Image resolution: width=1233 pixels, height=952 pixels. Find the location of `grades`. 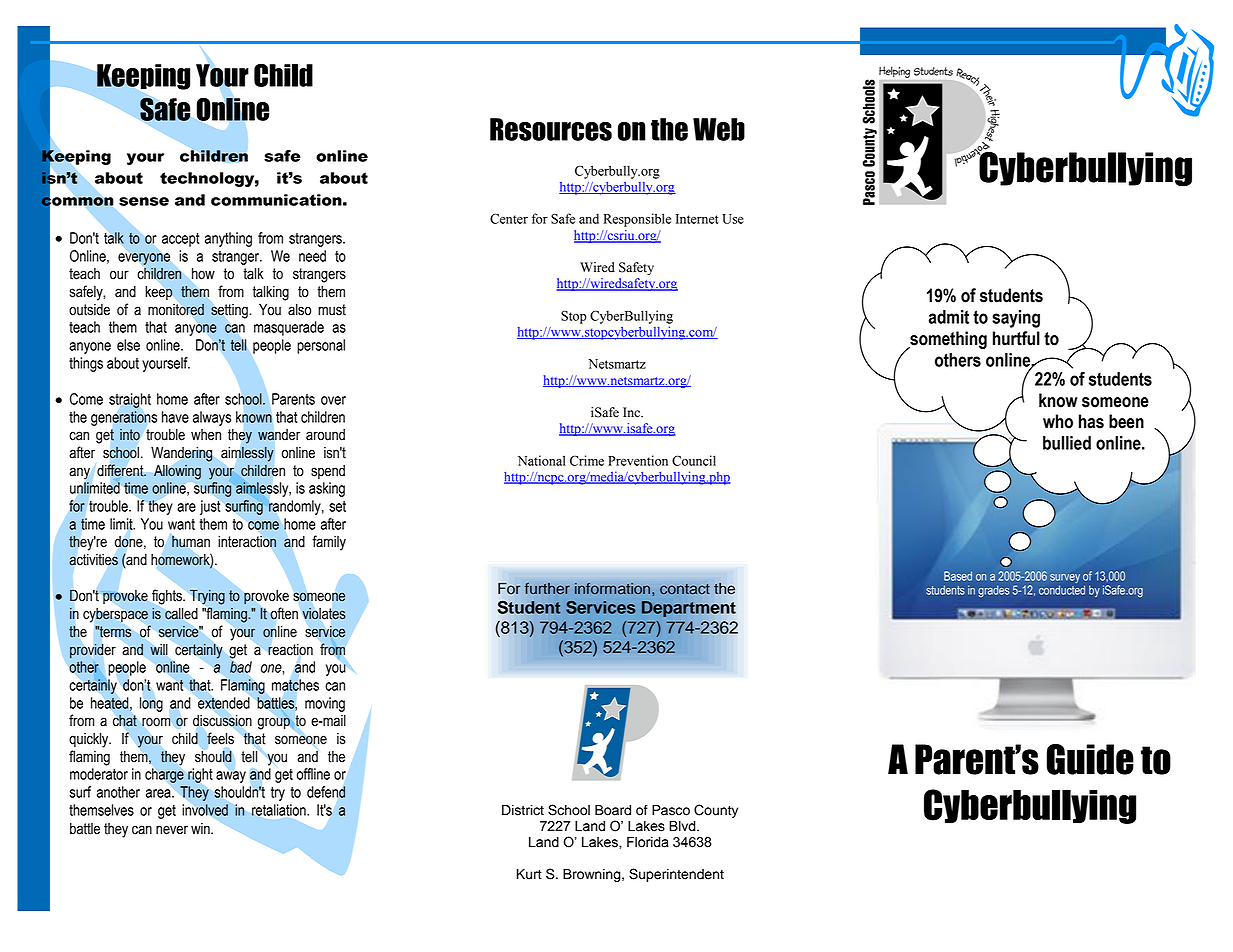

grades is located at coordinates (994, 591).
